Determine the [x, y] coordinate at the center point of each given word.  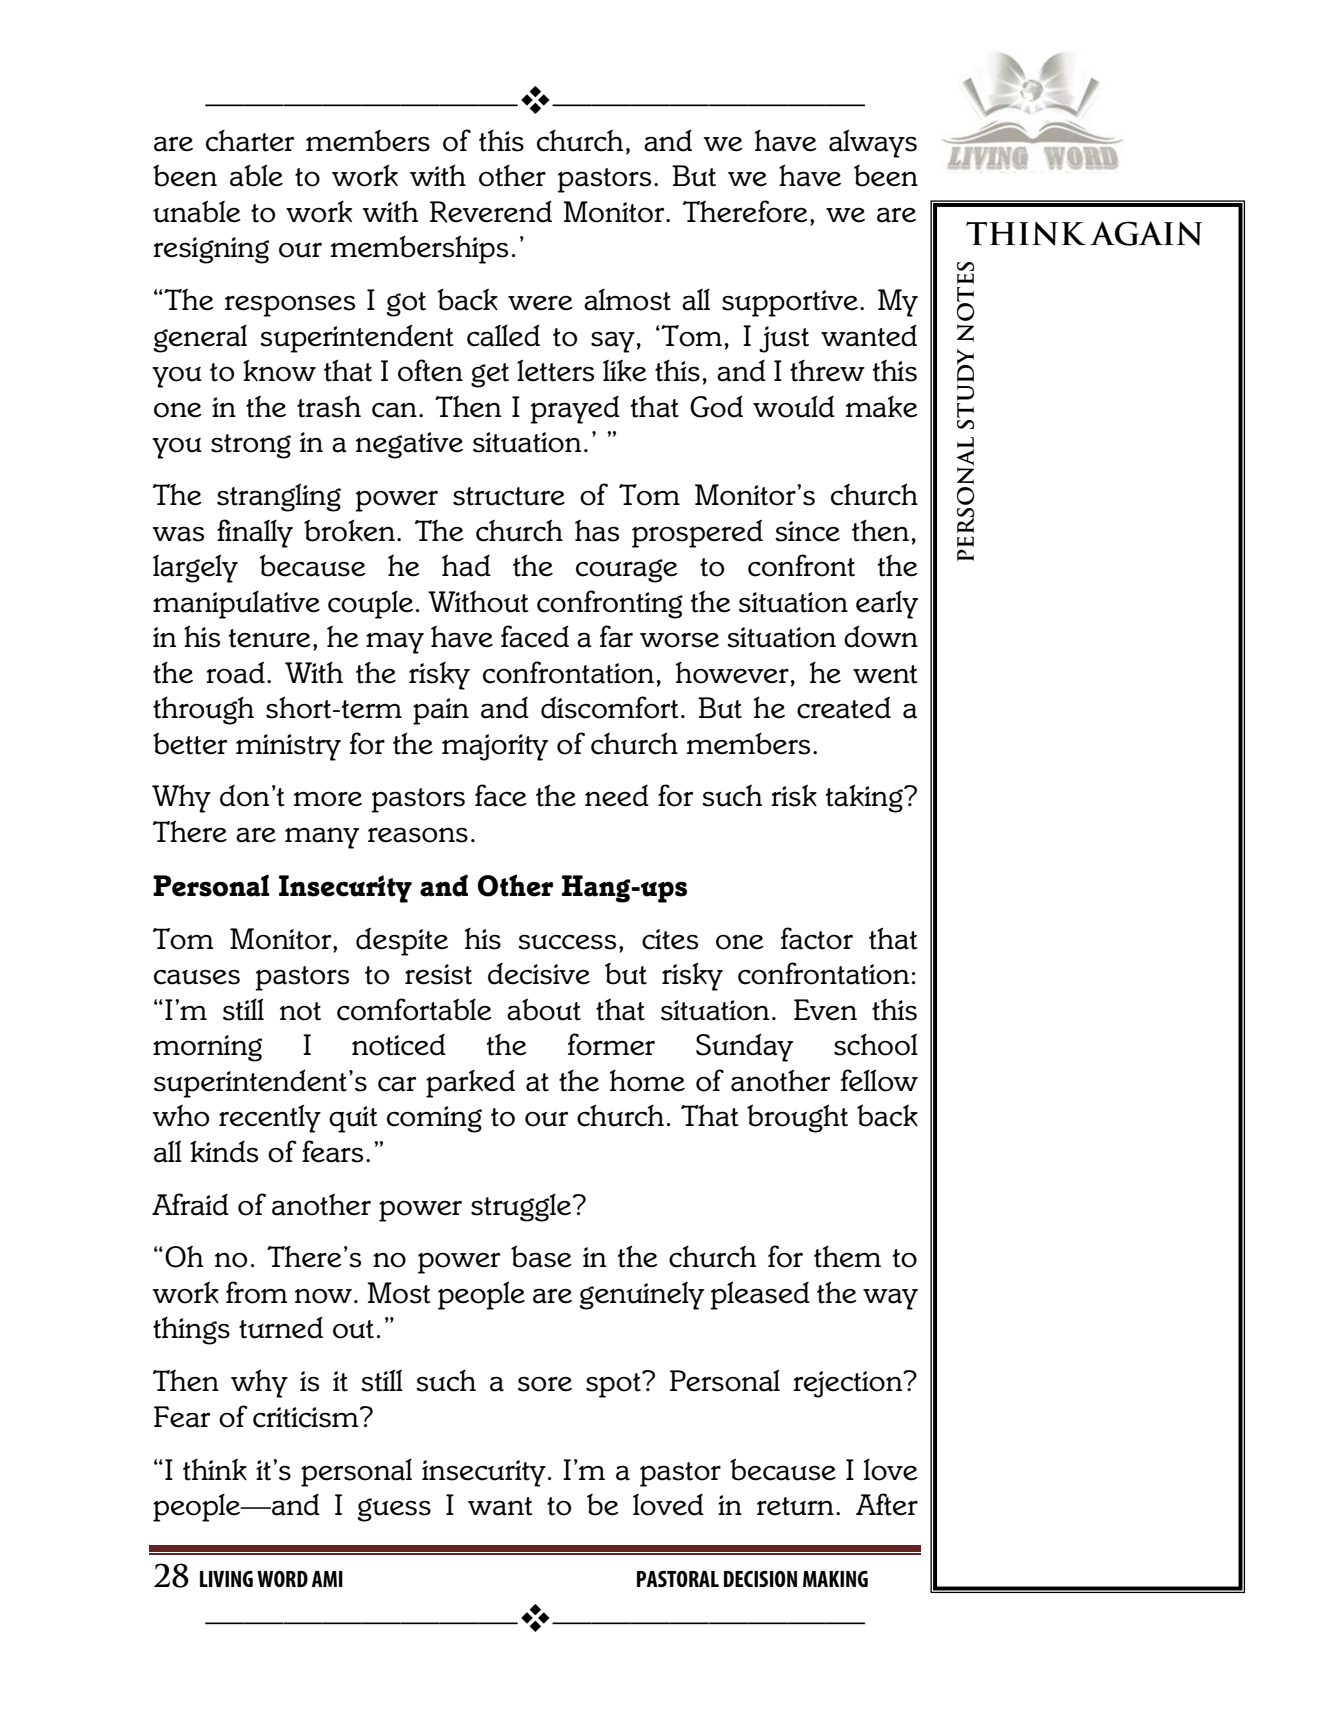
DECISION [760, 1578]
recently [270, 1118]
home [647, 1081]
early [887, 605]
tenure [270, 638]
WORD [282, 1578]
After [887, 1504]
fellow [879, 1080]
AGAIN [1146, 233]
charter [250, 141]
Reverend [491, 211]
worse [679, 640]
